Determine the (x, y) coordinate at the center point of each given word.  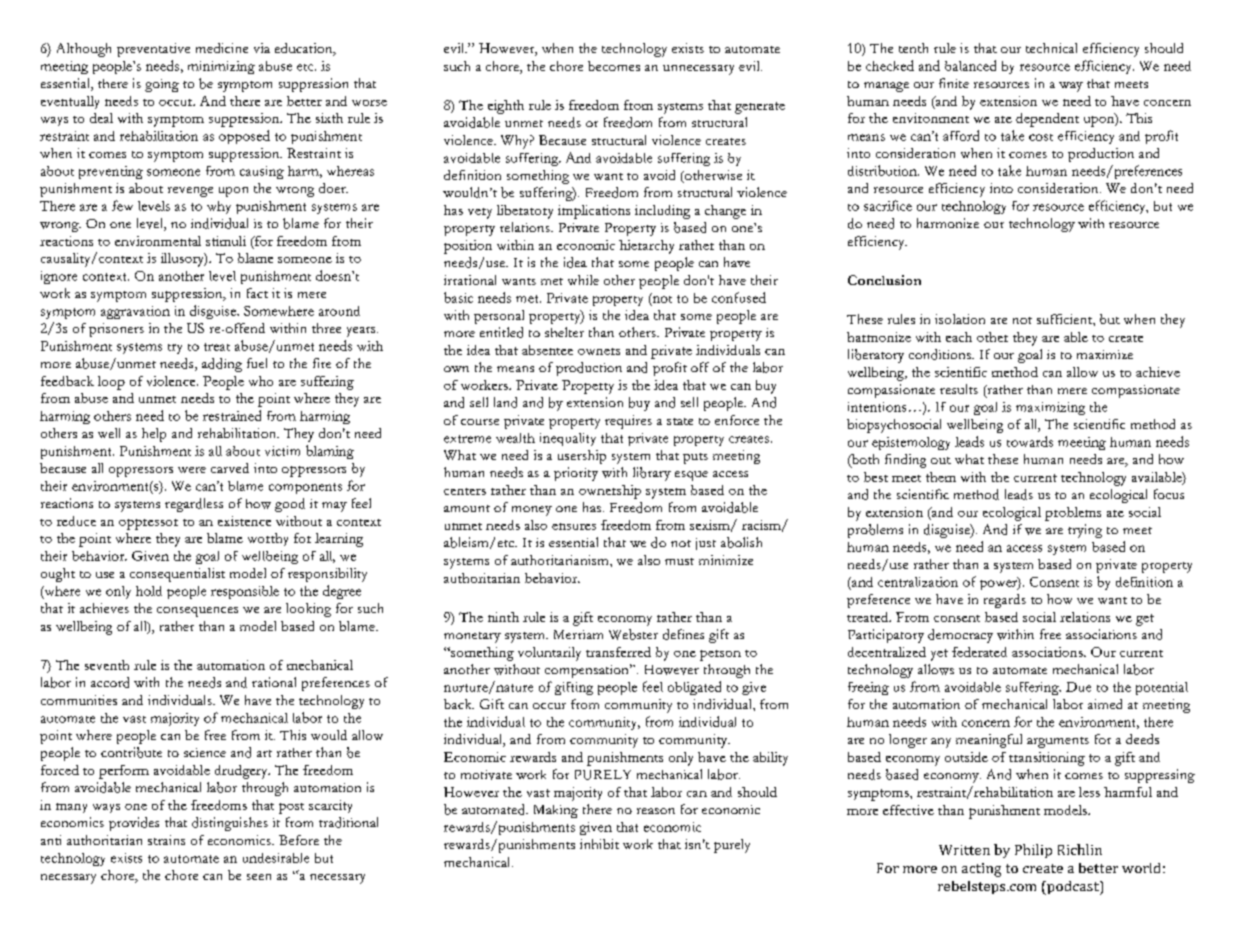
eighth (506, 107)
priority (576, 474)
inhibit (599, 844)
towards (1030, 441)
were (192, 470)
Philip (1033, 851)
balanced (970, 65)
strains (166, 840)
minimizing (221, 67)
